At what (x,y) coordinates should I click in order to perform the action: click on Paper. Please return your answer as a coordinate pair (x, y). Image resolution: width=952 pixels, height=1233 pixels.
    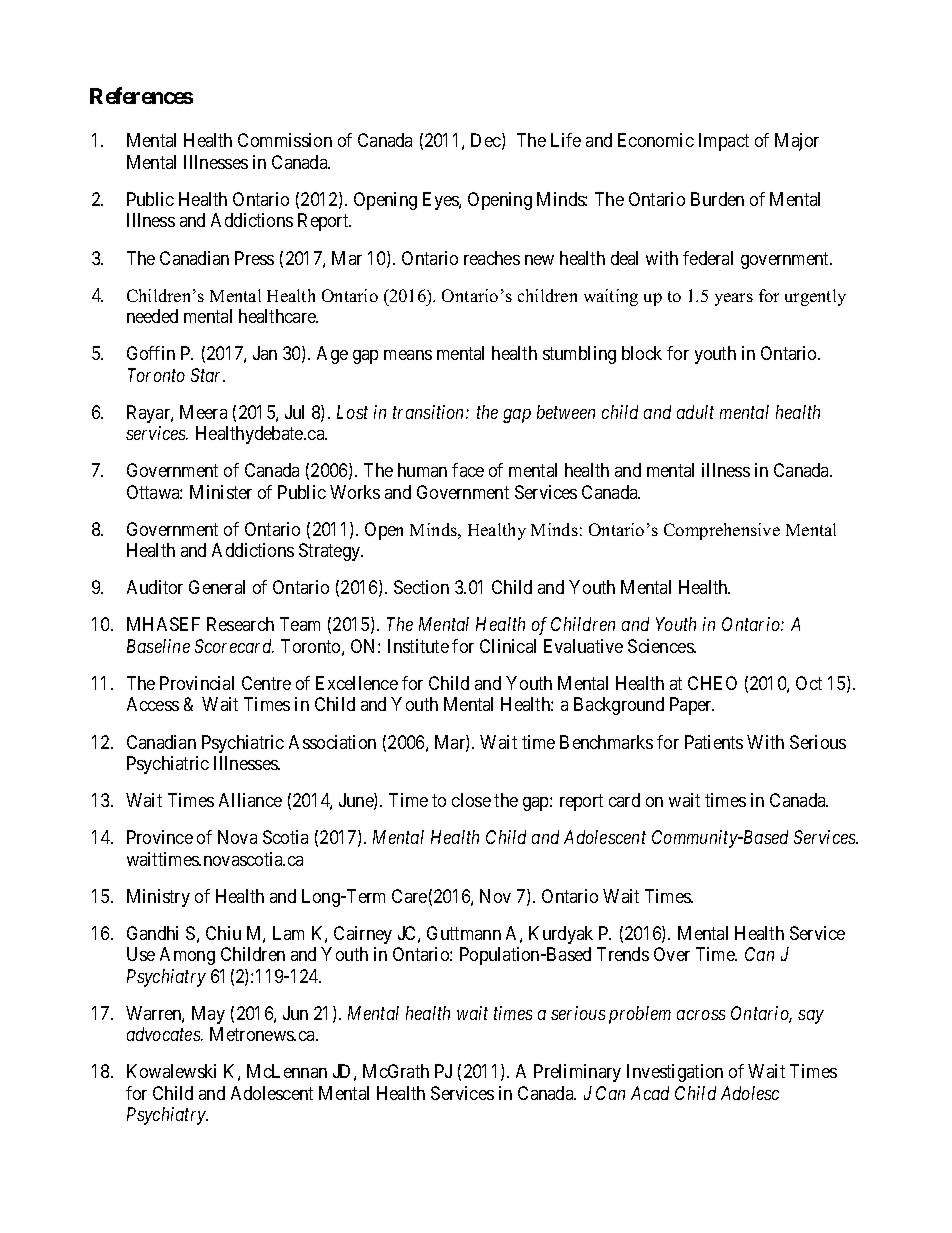
    Looking at the image, I should click on (692, 706).
